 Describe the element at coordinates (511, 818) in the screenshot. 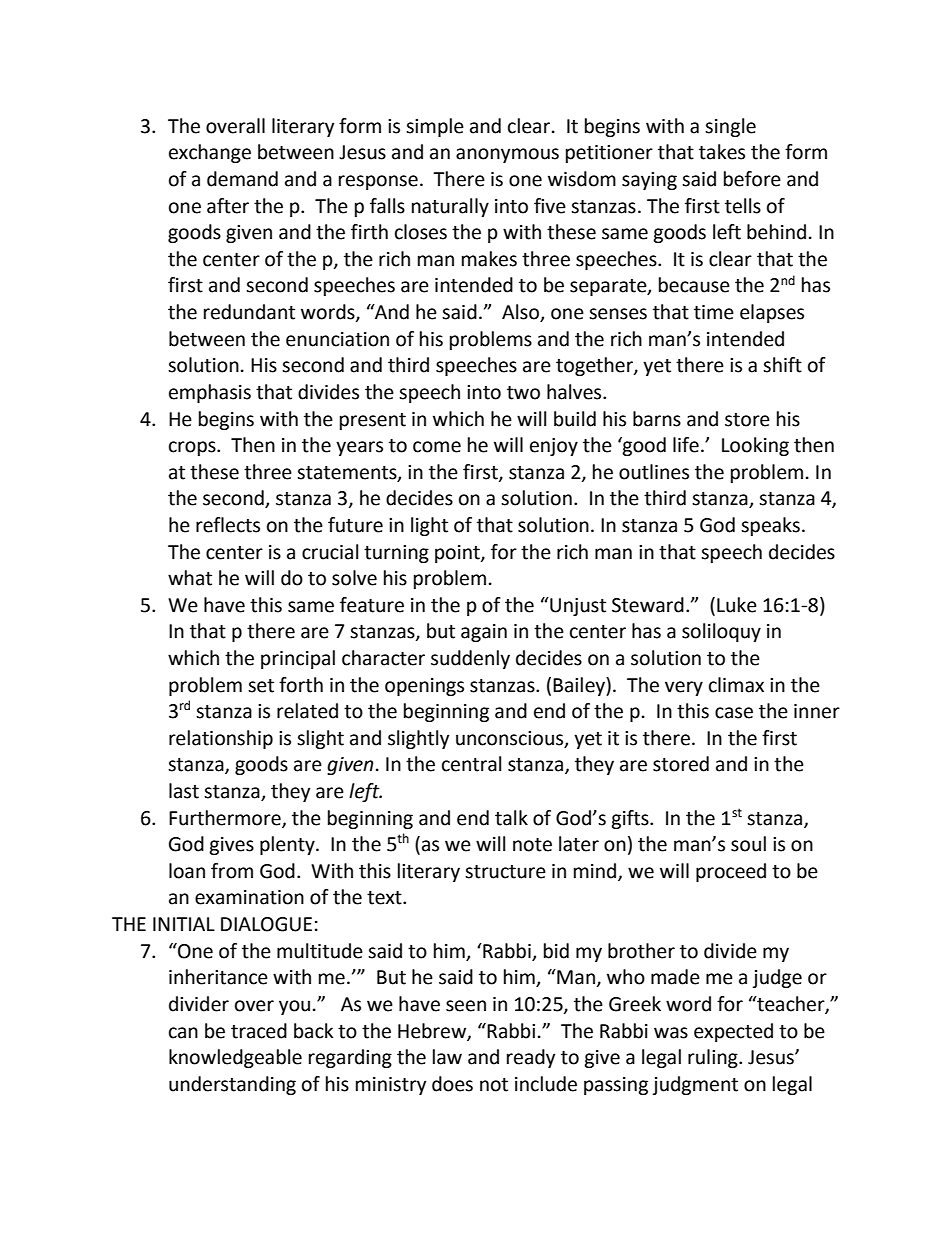

I see `talk` at that location.
